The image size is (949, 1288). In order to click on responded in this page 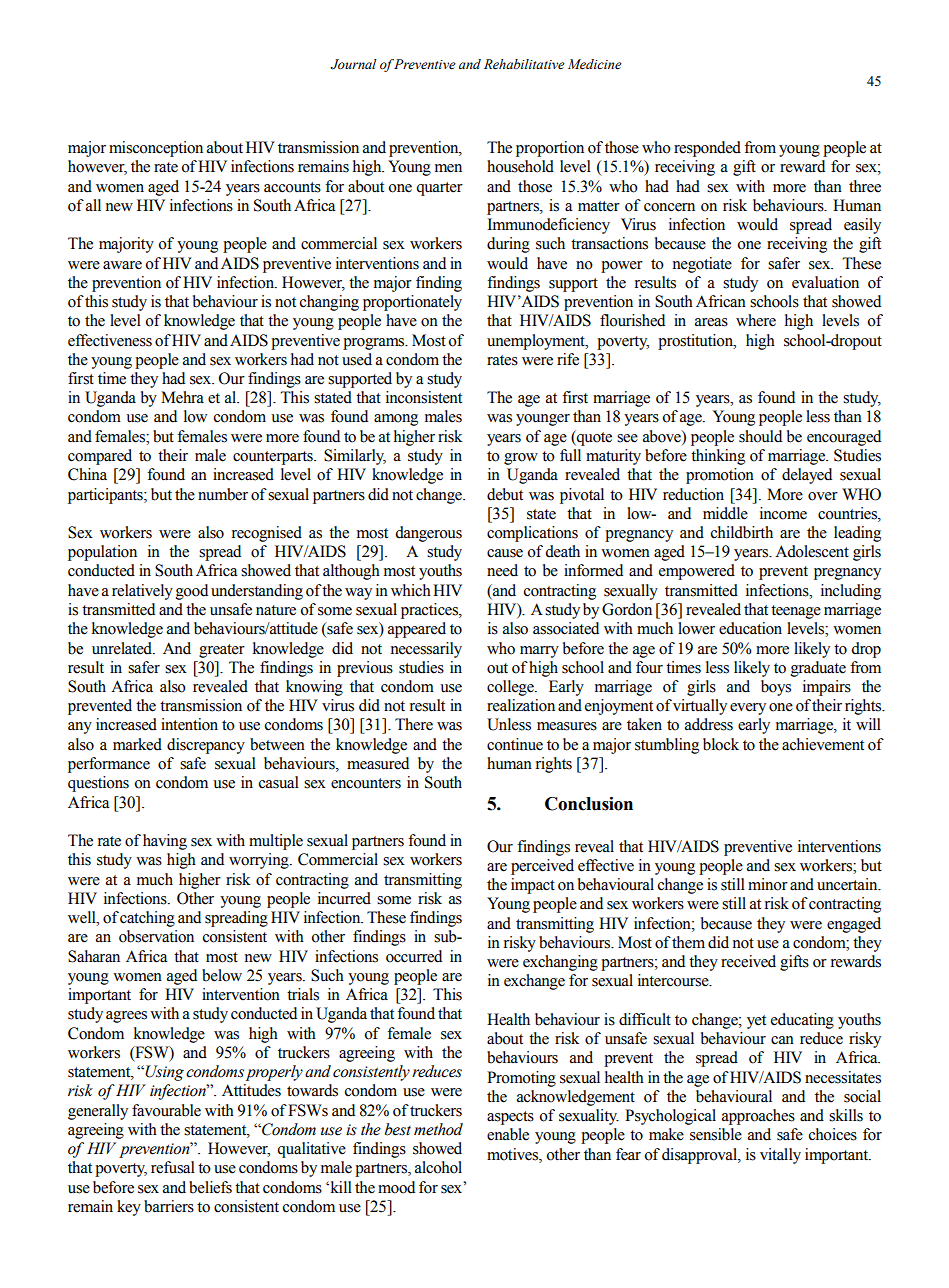, I will do `click(707, 149)`.
